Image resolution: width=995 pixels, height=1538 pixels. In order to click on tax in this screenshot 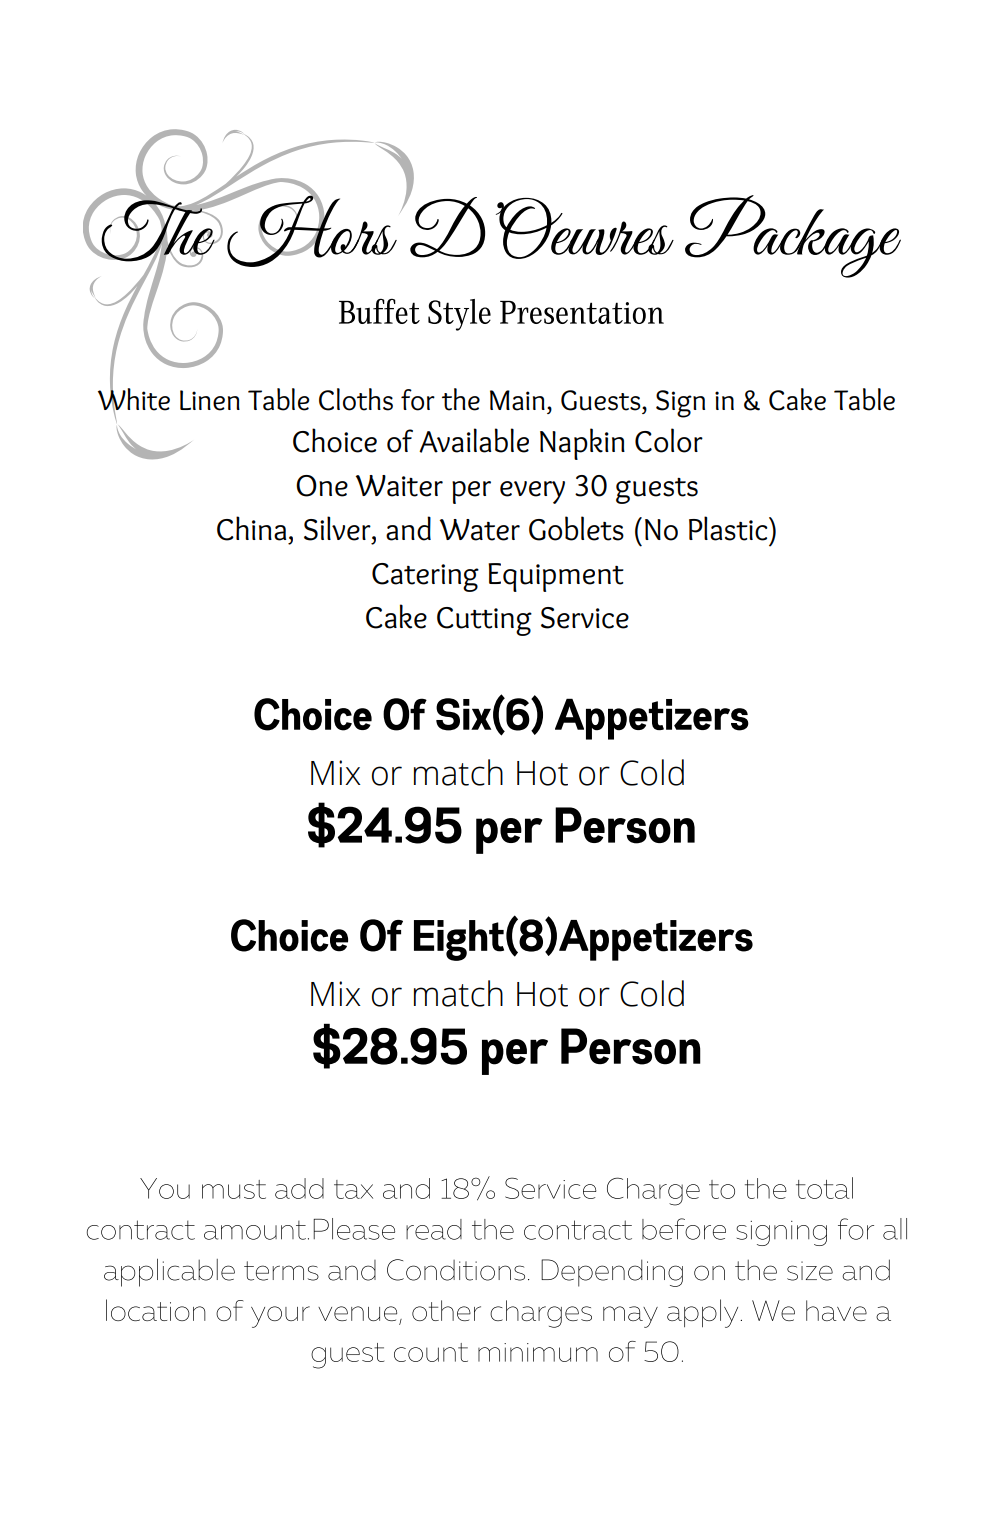, I will do `click(353, 1189)`.
